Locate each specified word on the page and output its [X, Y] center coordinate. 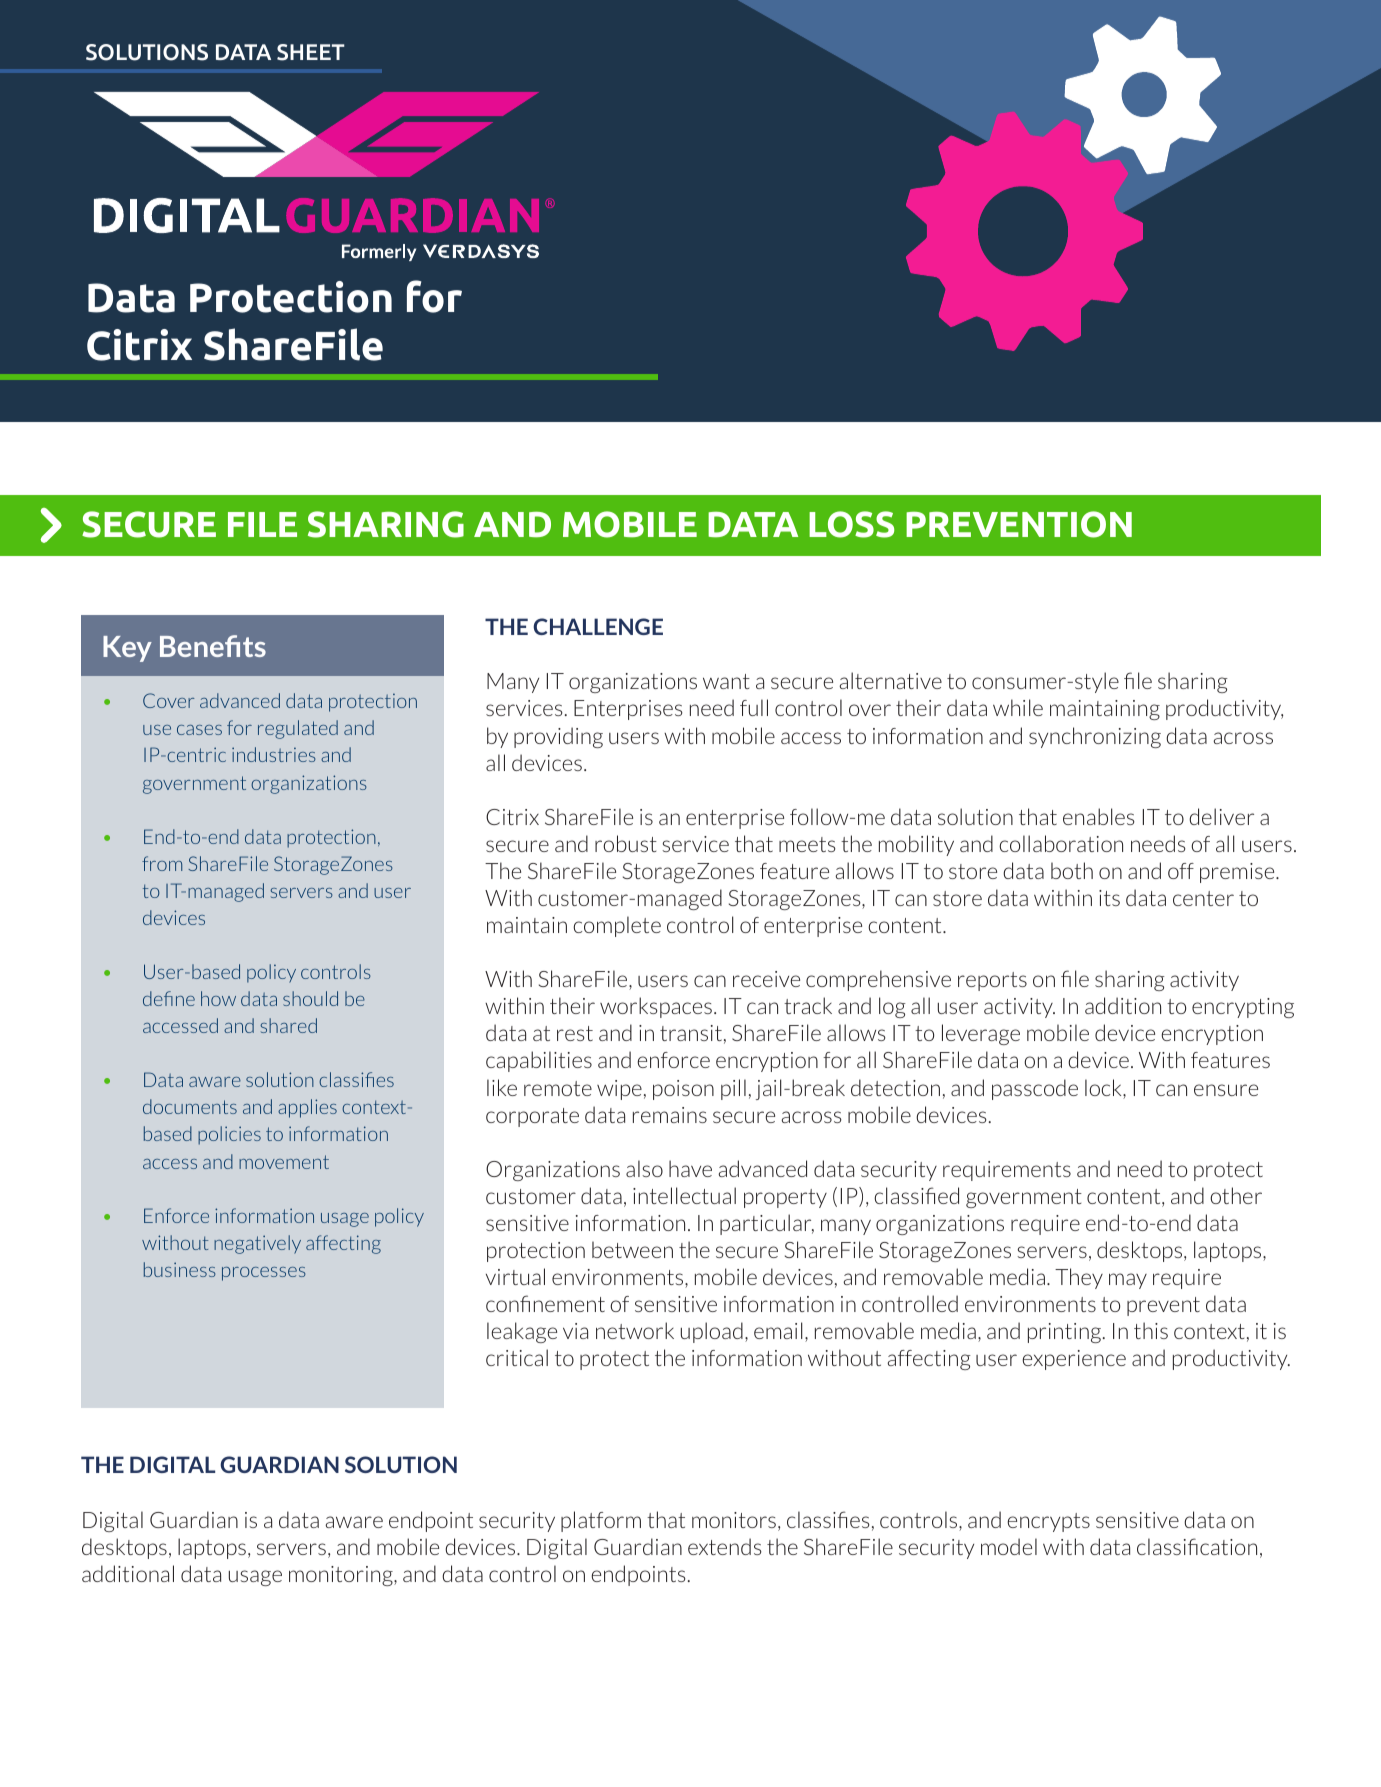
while [1018, 707]
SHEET [311, 52]
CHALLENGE [598, 626]
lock [1104, 1089]
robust [626, 843]
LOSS [851, 524]
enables [1099, 816]
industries [274, 754]
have [690, 1168]
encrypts [1048, 1522]
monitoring [342, 1576]
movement [284, 1162]
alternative [890, 680]
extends [725, 1546]
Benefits [213, 646]
